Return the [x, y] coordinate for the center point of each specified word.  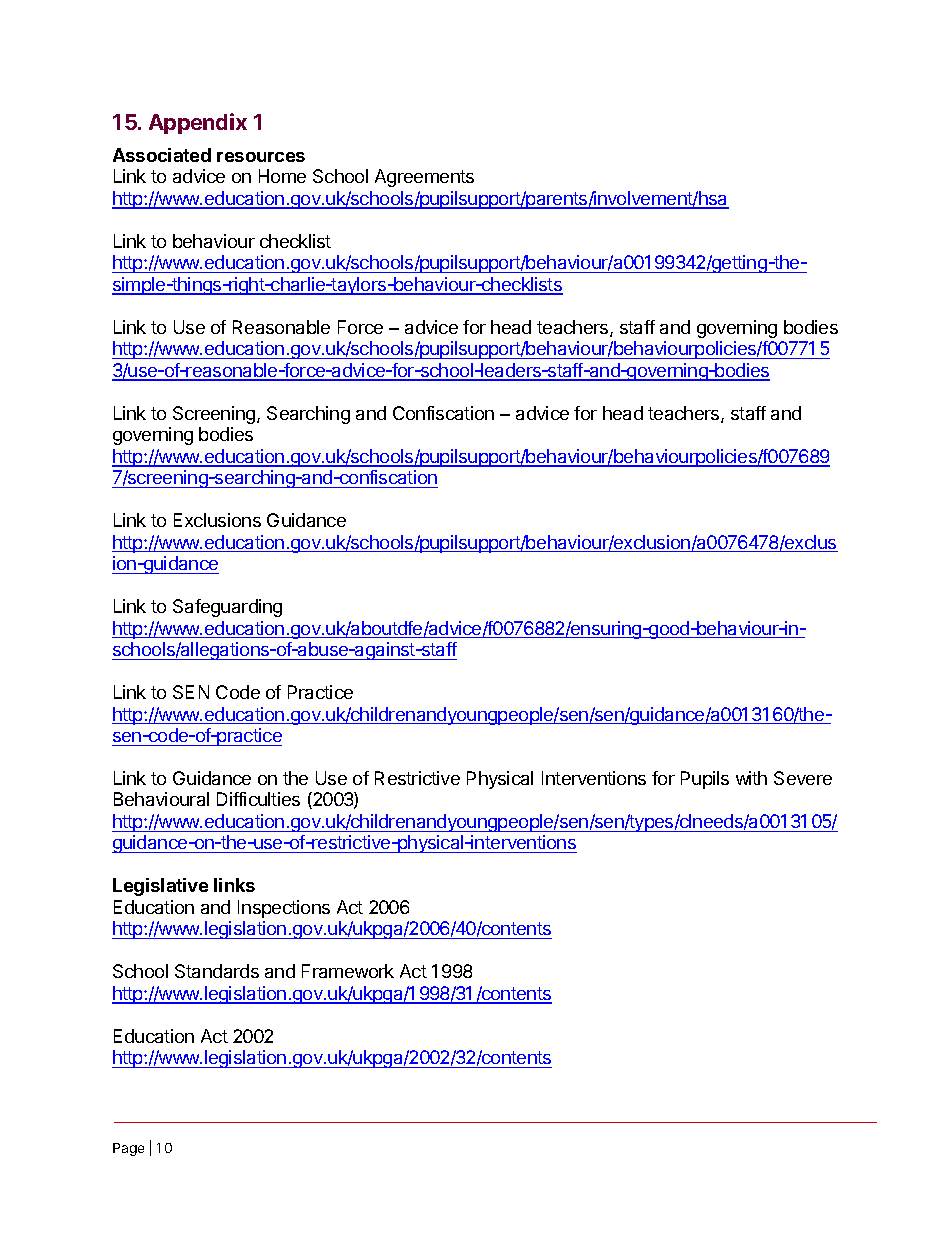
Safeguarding [227, 608]
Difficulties [258, 799]
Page [128, 1149]
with [751, 778]
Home [282, 176]
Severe [803, 778]
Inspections [284, 909]
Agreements [424, 178]
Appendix [198, 123]
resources [261, 157]
